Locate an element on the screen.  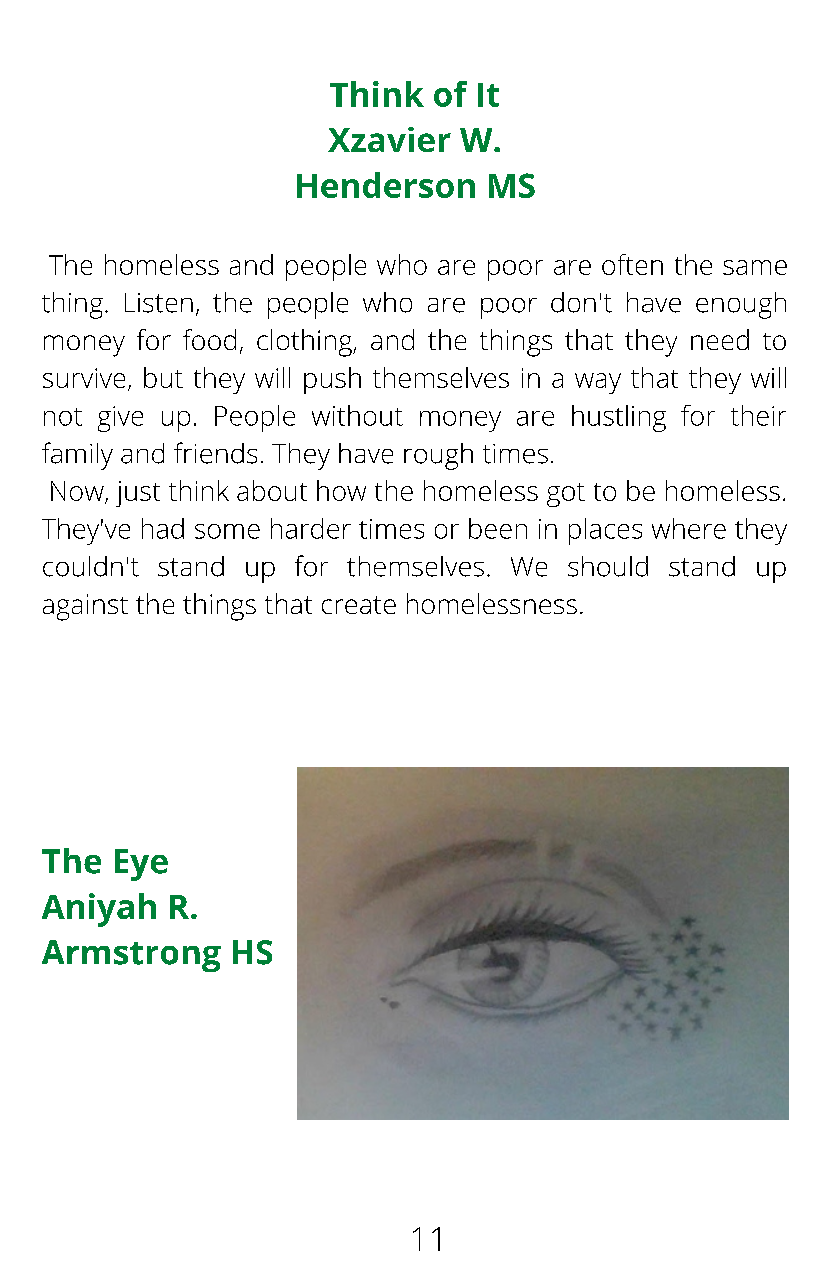
where is located at coordinates (689, 528).
